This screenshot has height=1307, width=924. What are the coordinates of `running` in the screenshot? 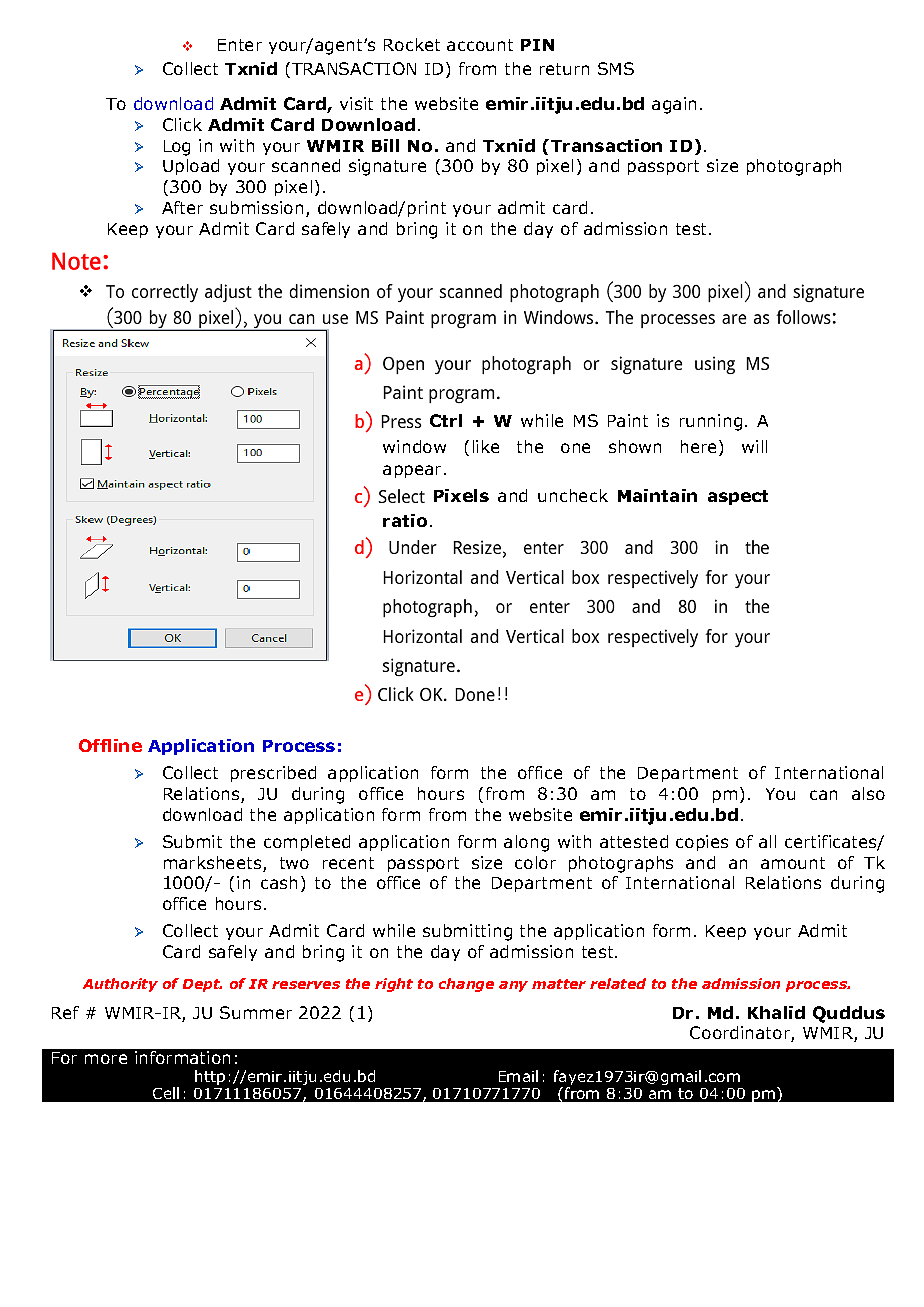 It's located at (711, 422).
